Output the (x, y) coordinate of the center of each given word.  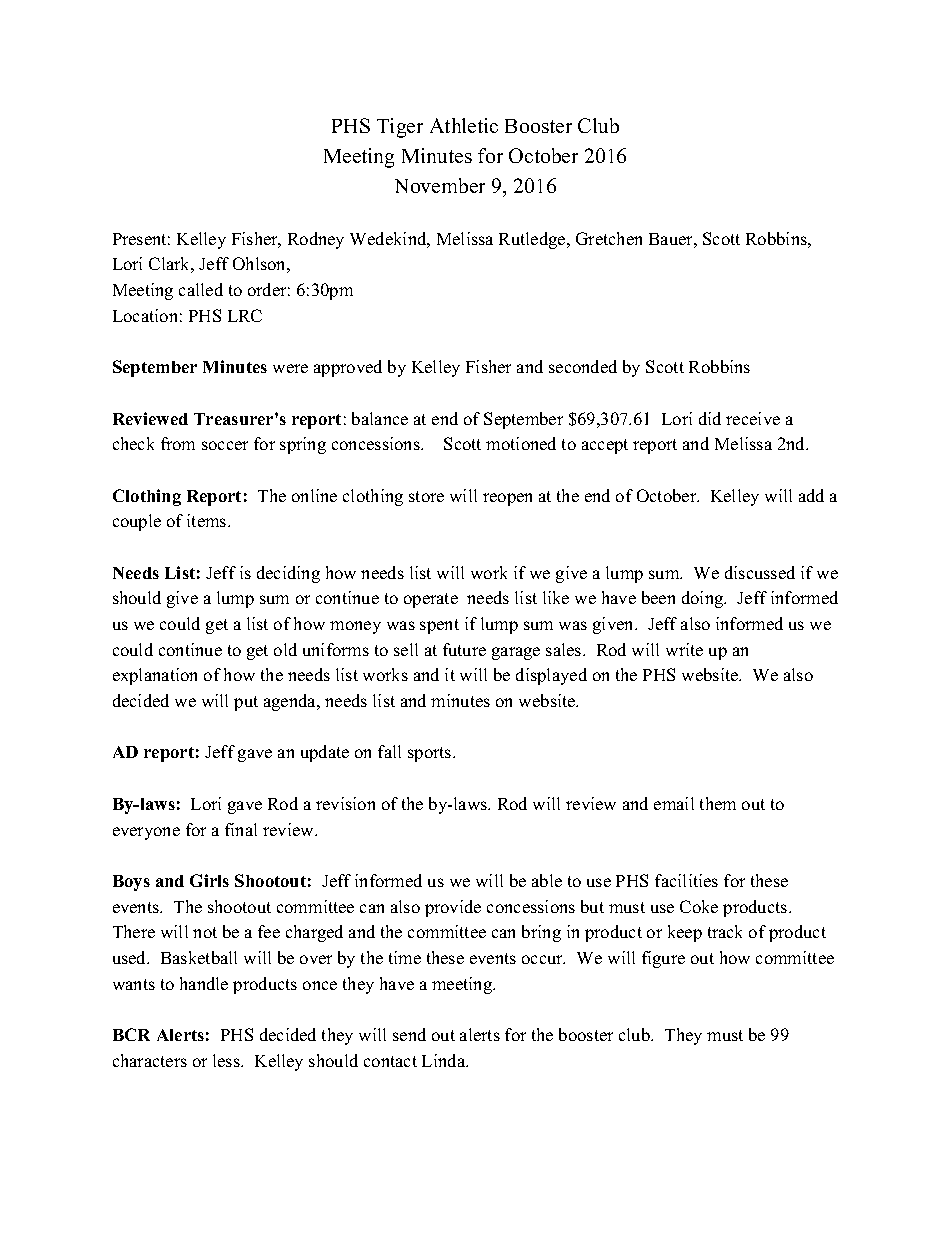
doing (703, 599)
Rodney (316, 240)
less (227, 1060)
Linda (445, 1060)
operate (431, 600)
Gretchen (609, 238)
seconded (583, 366)
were (290, 368)
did (710, 418)
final (241, 829)
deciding (288, 574)
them (718, 803)
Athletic (464, 125)
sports (431, 754)
